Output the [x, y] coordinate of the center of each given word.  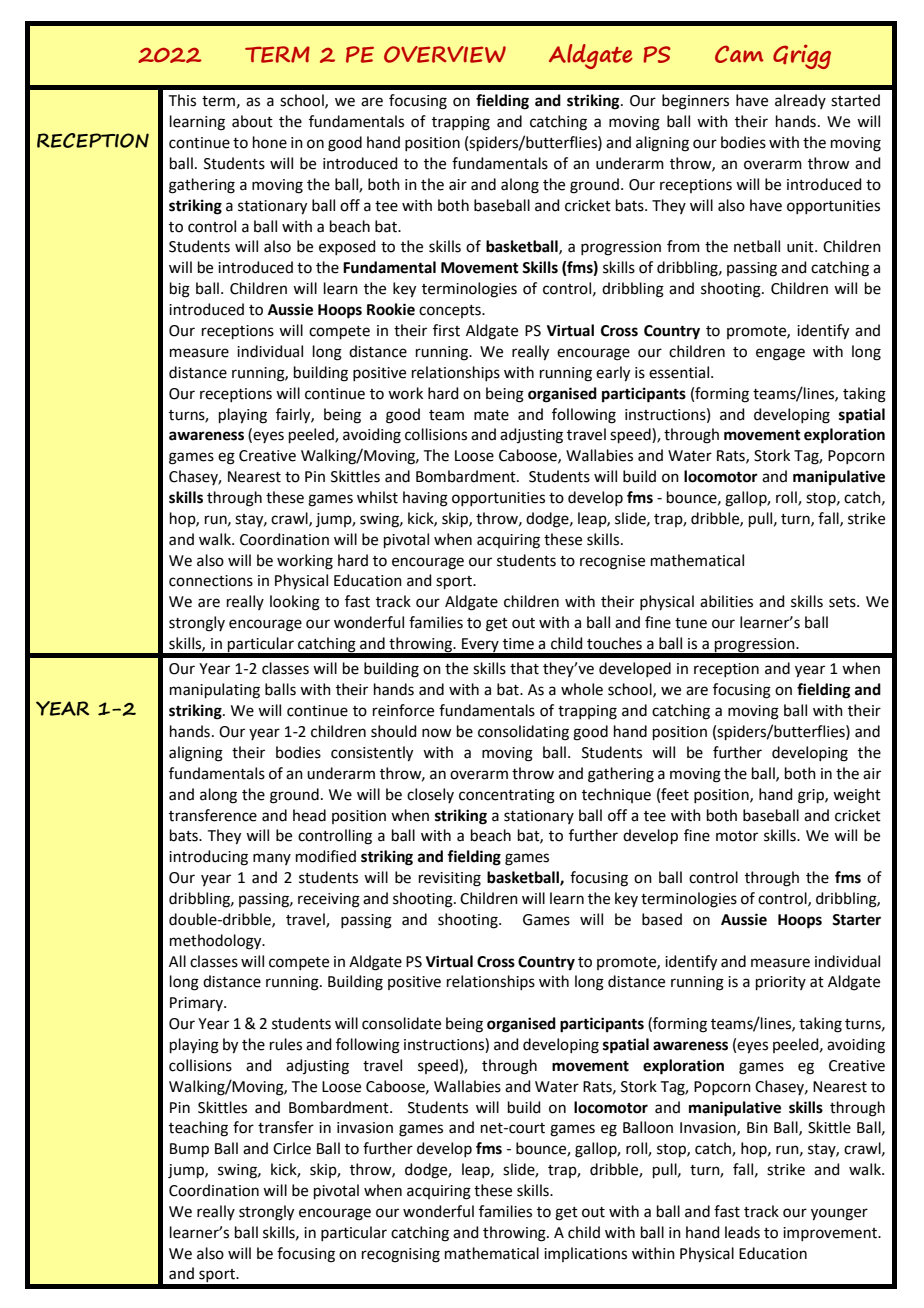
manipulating [215, 691]
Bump [189, 1150]
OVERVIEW [445, 54]
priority [781, 983]
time [518, 644]
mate [491, 415]
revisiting [450, 879]
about [252, 121]
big [180, 290]
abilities [726, 601]
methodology [217, 942]
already [800, 101]
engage [780, 354]
